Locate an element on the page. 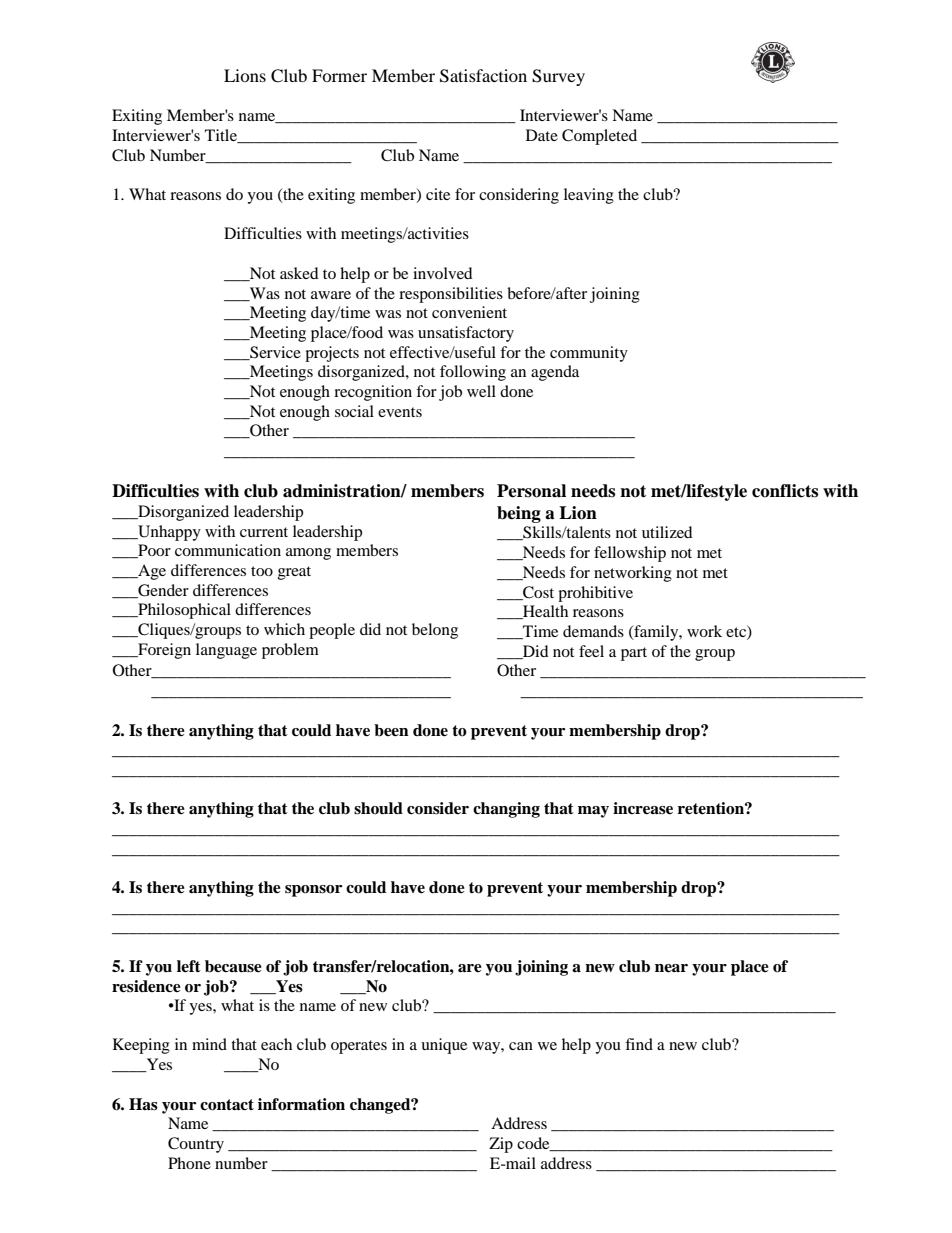 The height and width of the image is (1233, 952). changing is located at coordinates (506, 810).
